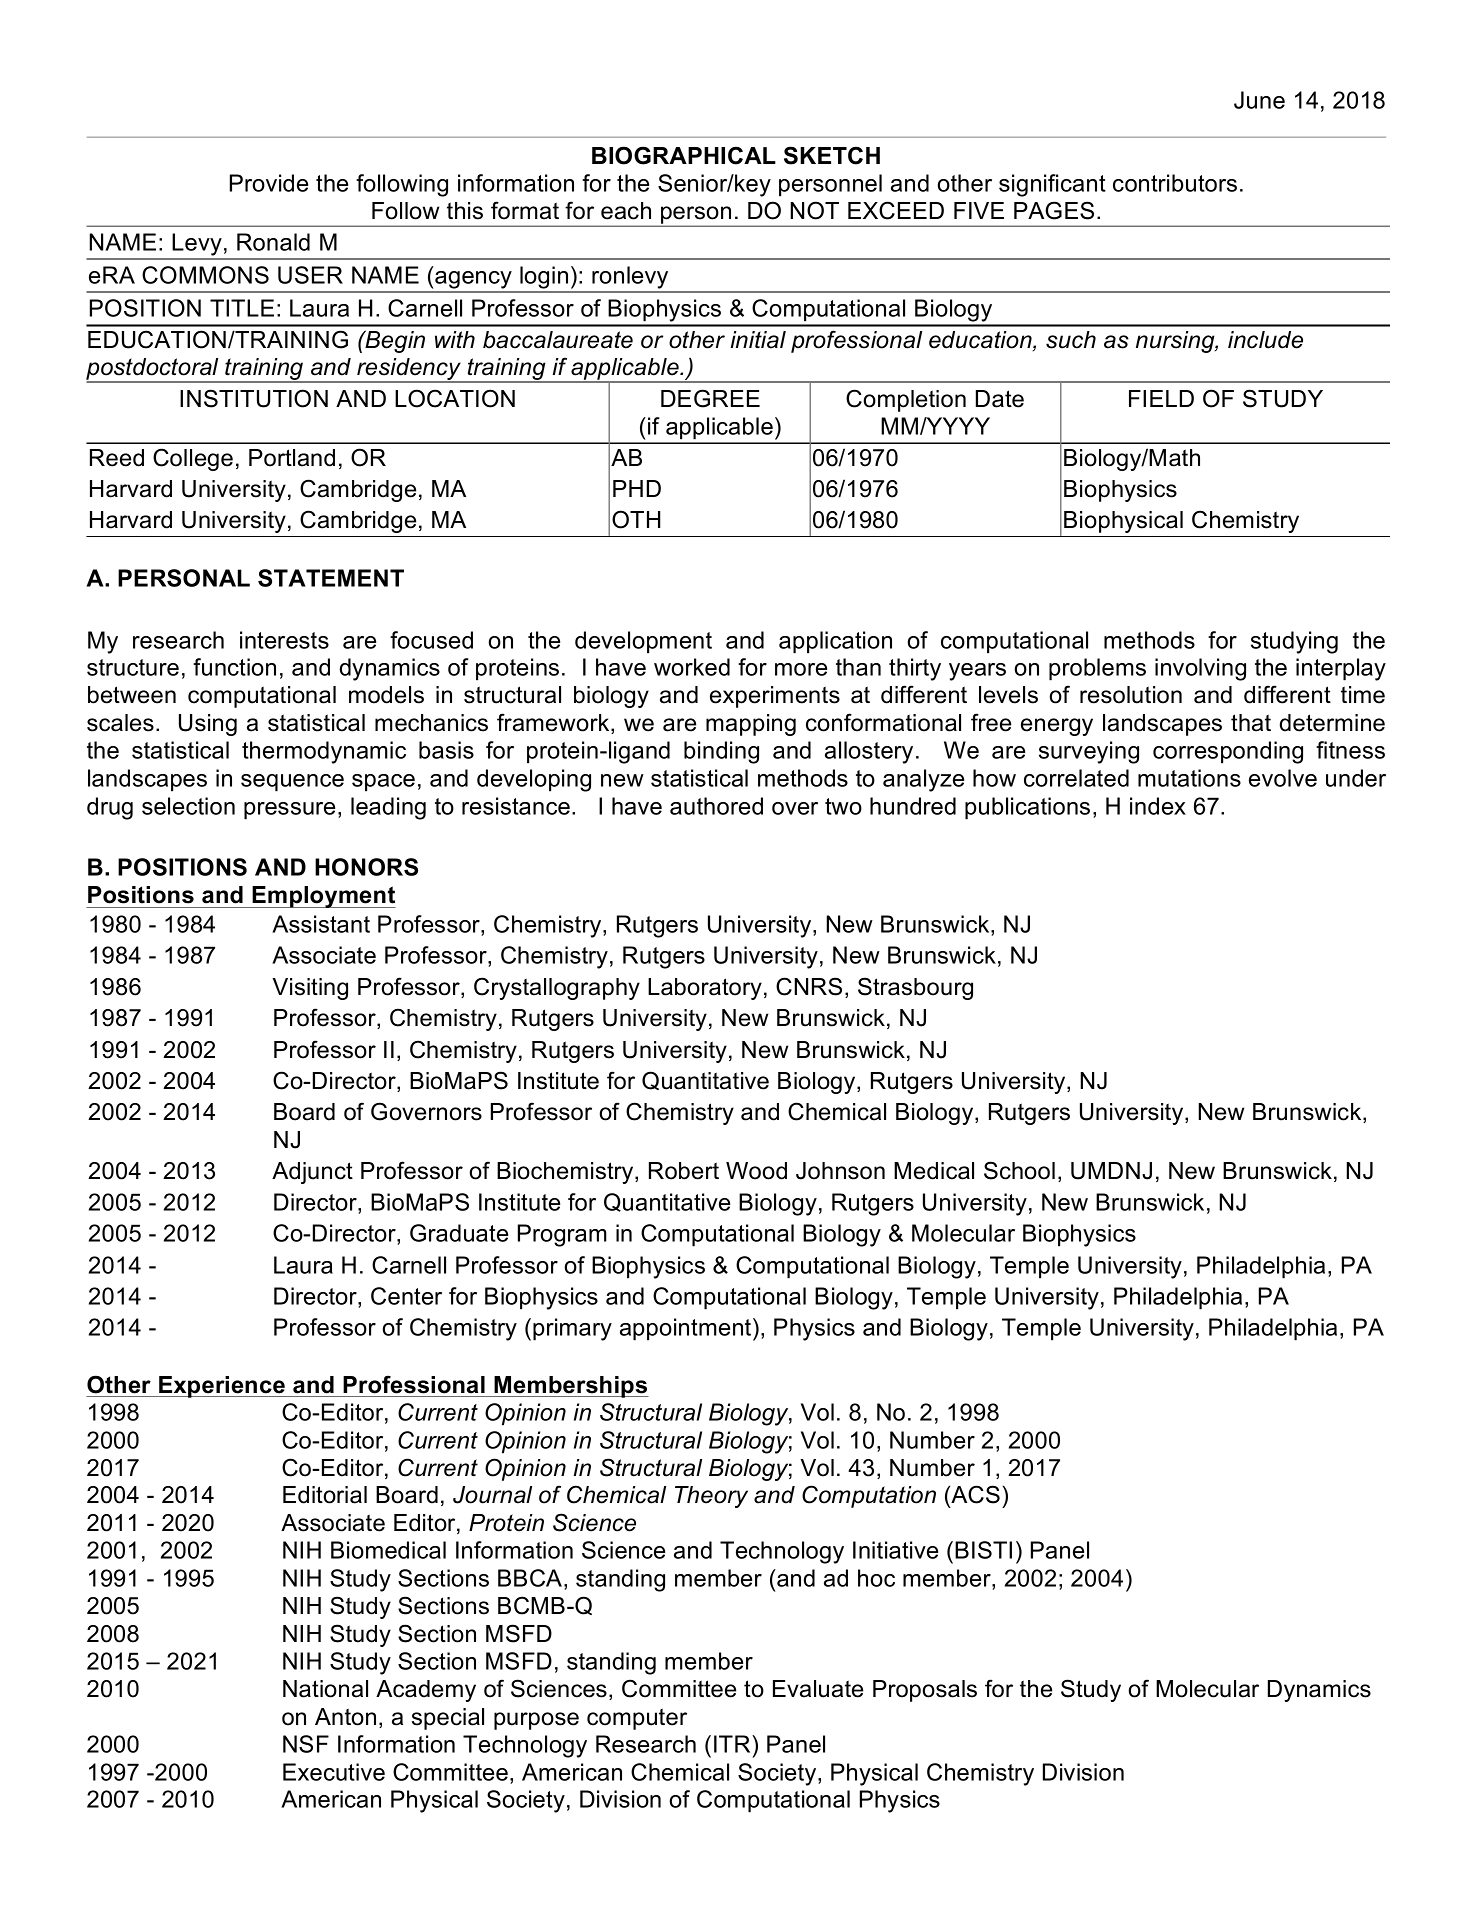  What do you see at coordinates (269, 183) in the screenshot?
I see `Provide` at bounding box center [269, 183].
